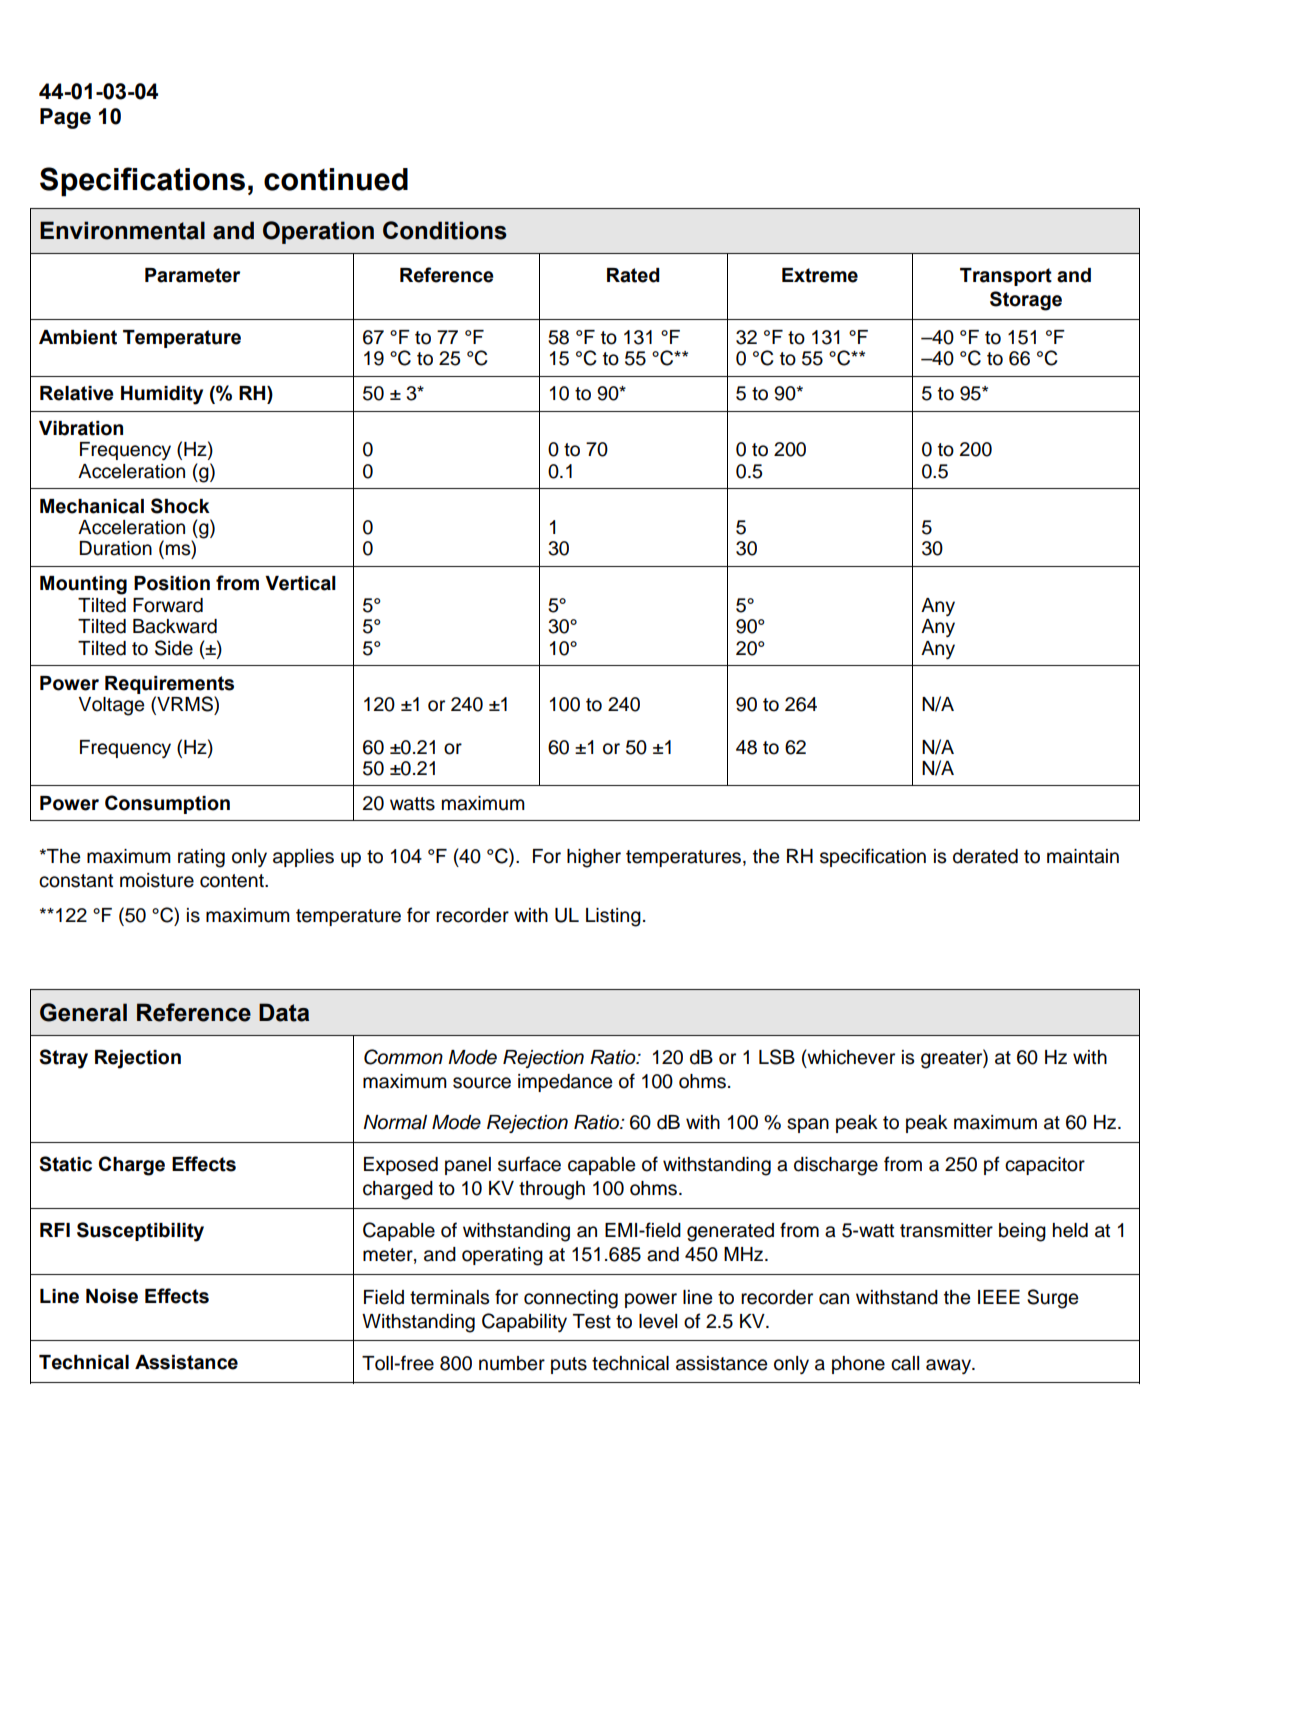 The image size is (1297, 1730). What do you see at coordinates (300, 583) in the screenshot?
I see `Vertical` at bounding box center [300, 583].
